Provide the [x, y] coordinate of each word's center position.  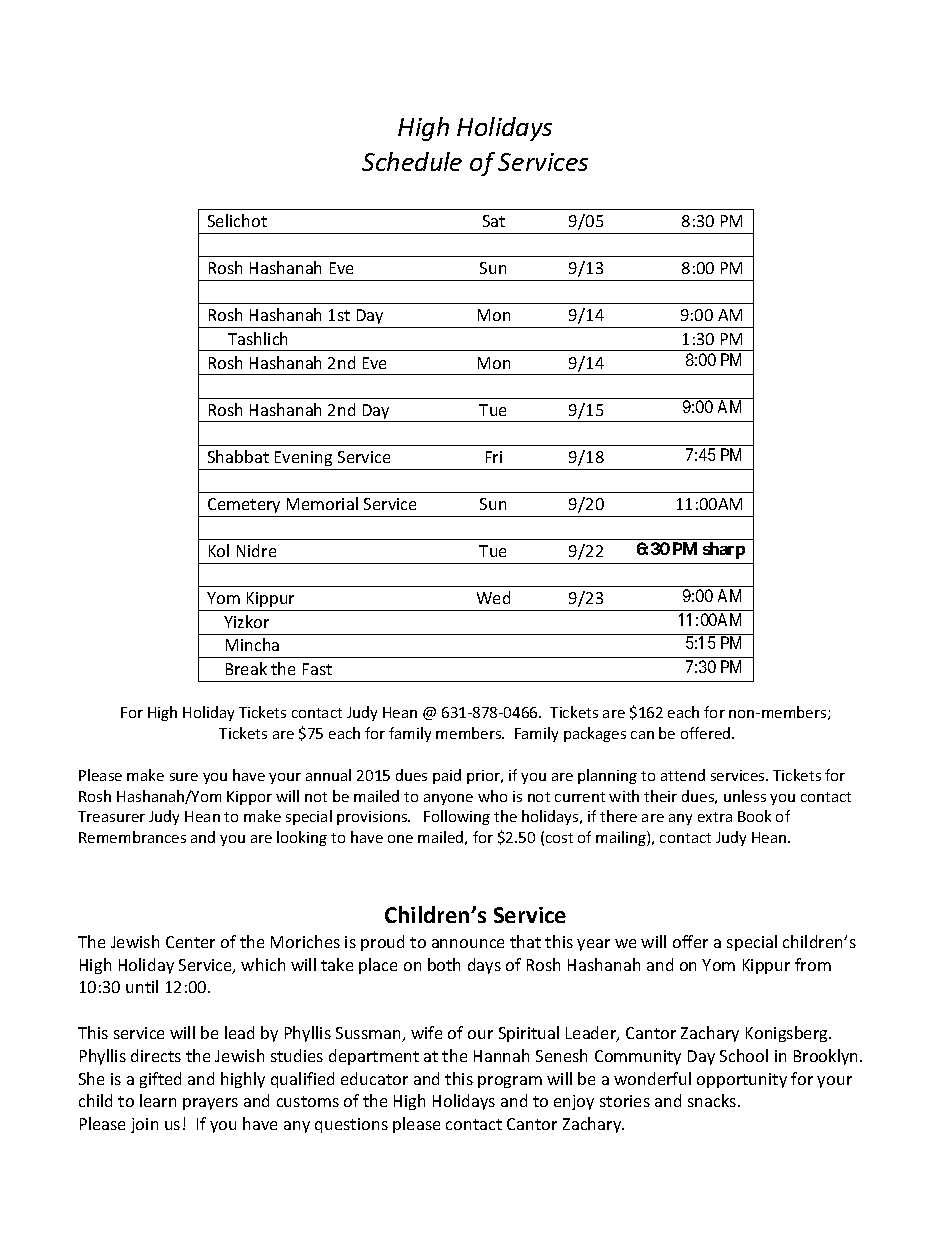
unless [745, 796]
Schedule [412, 161]
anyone [448, 799]
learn [158, 1100]
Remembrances [132, 837]
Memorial [322, 503]
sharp [724, 550]
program [510, 1082]
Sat [494, 221]
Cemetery [244, 505]
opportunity [742, 1080]
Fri [494, 457]
